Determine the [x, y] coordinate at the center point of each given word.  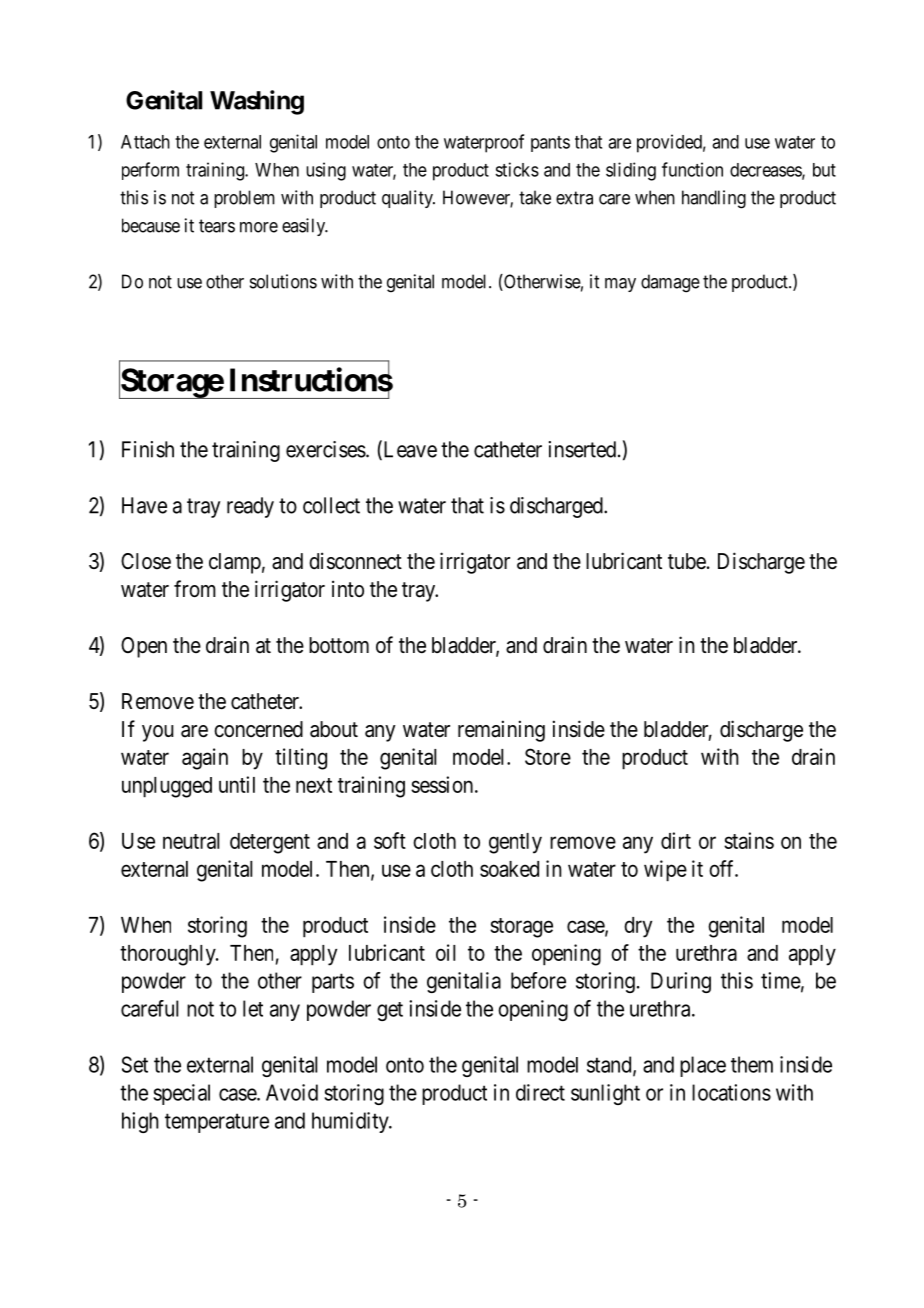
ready [250, 507]
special [181, 1094]
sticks [517, 169]
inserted [584, 449]
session [443, 784]
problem [244, 199]
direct [540, 1092]
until [237, 784]
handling [714, 199]
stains [749, 840]
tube [687, 561]
